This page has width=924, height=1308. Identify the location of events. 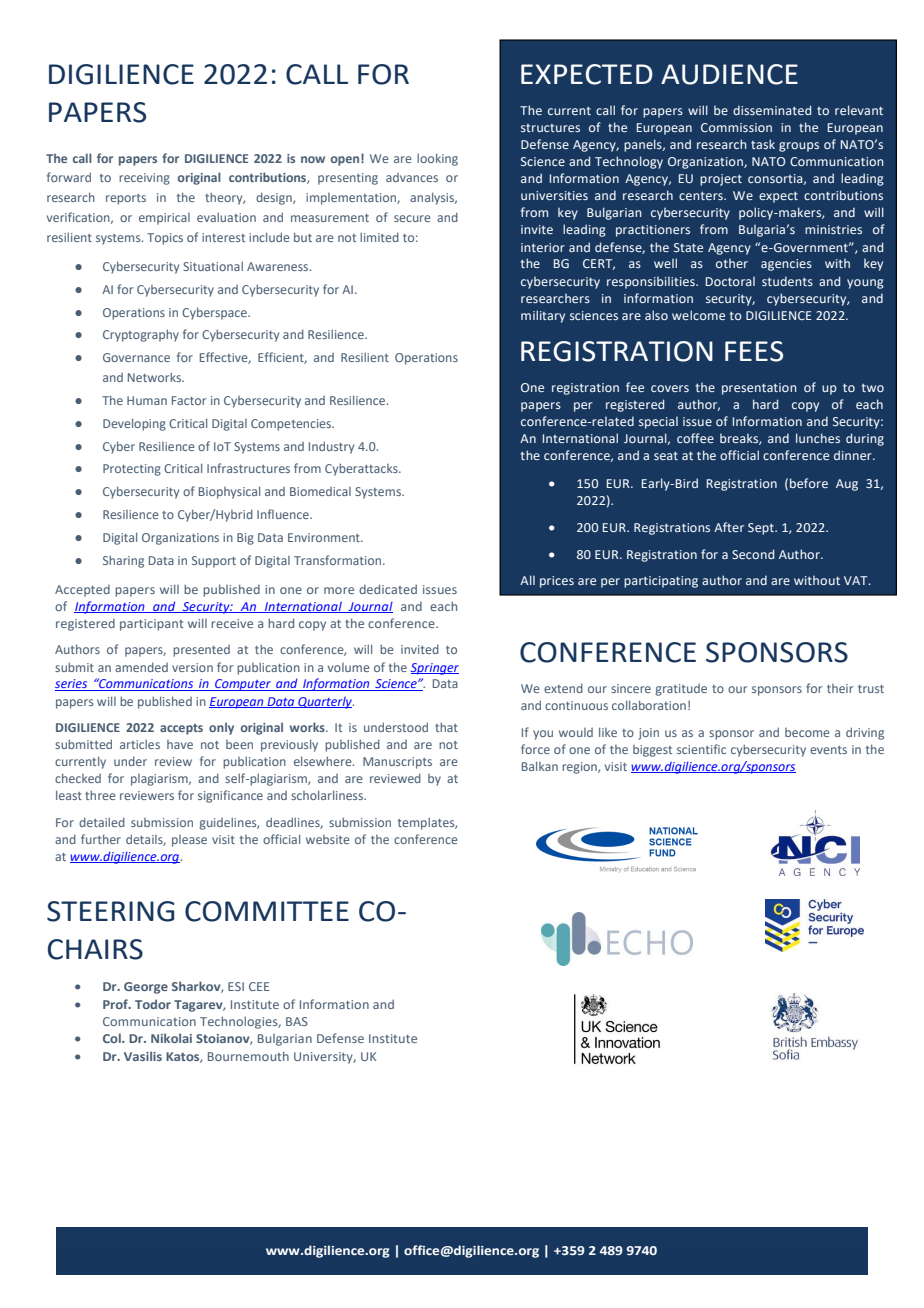
(828, 750).
